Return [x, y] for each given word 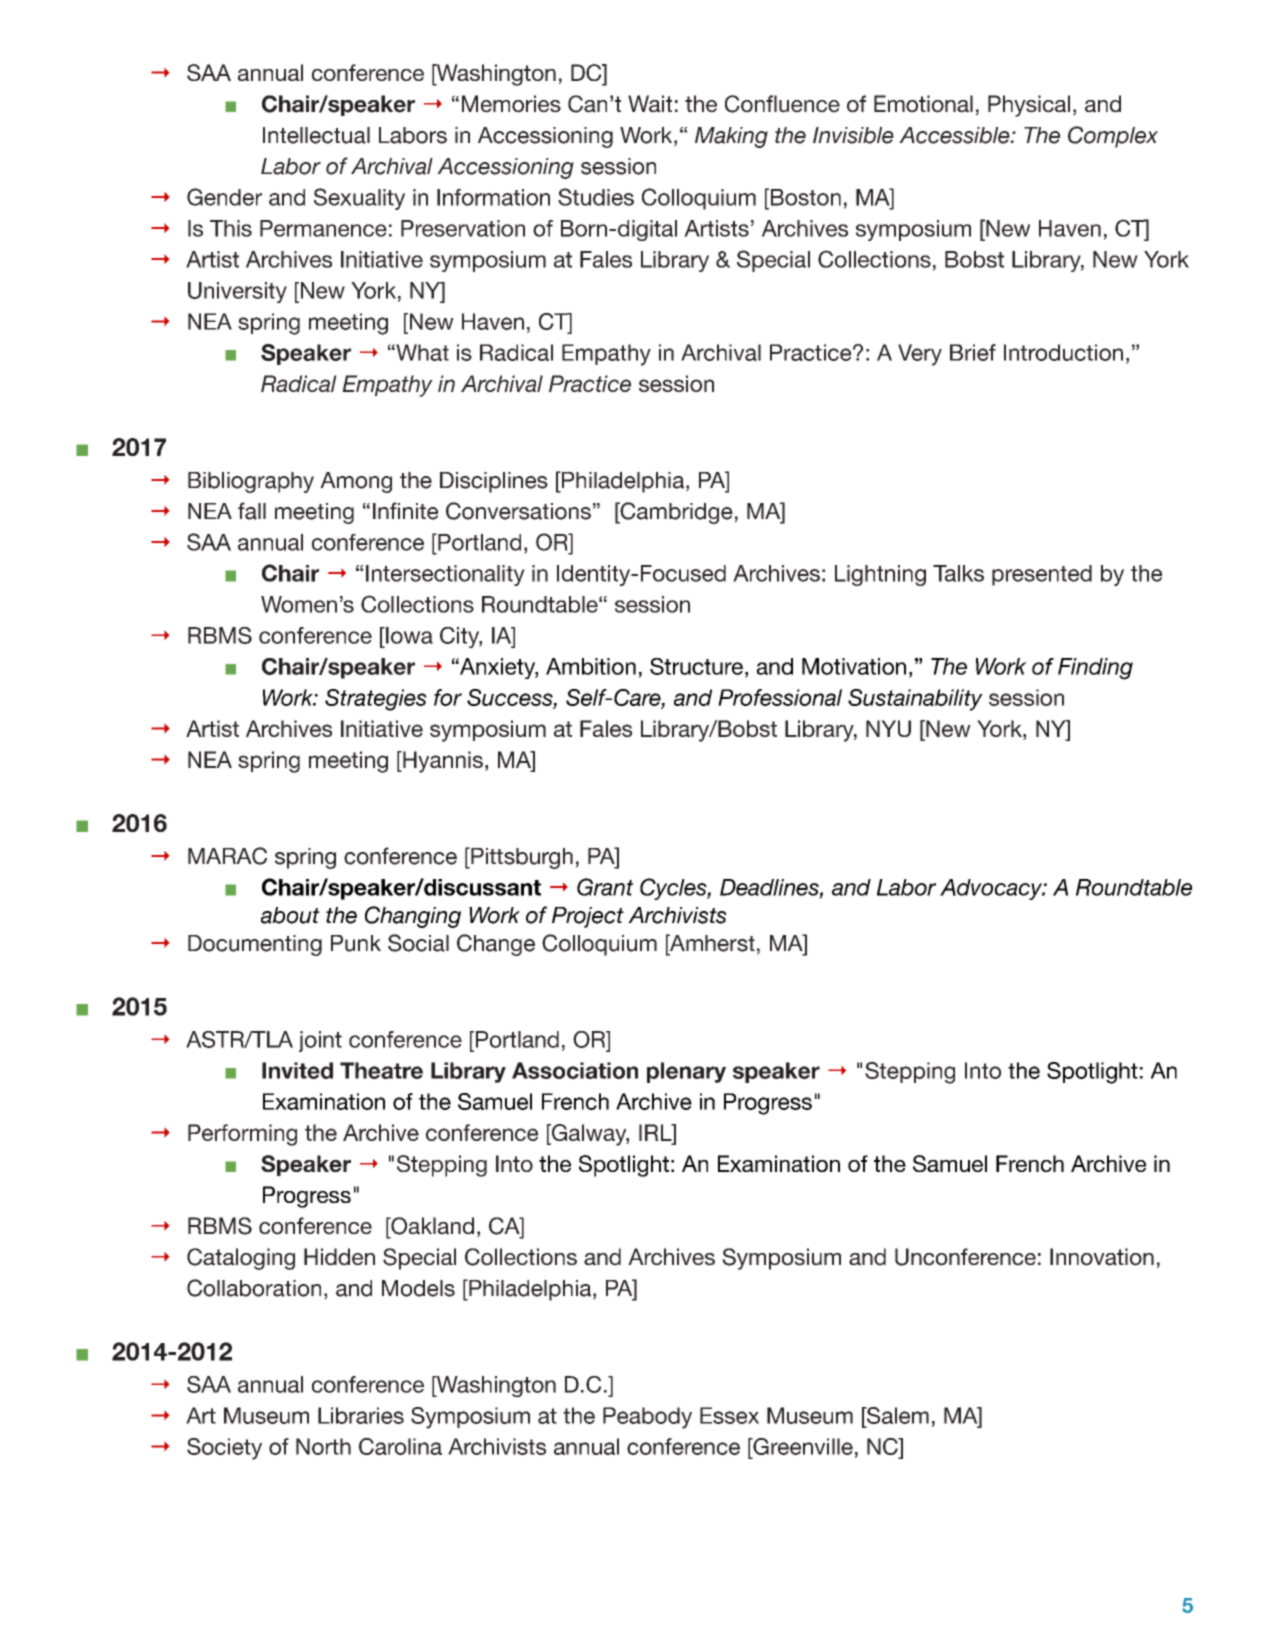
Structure [696, 666]
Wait [650, 104]
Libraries [361, 1415]
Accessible [955, 135]
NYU [888, 728]
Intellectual [316, 135]
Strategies [376, 700]
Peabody [647, 1418]
